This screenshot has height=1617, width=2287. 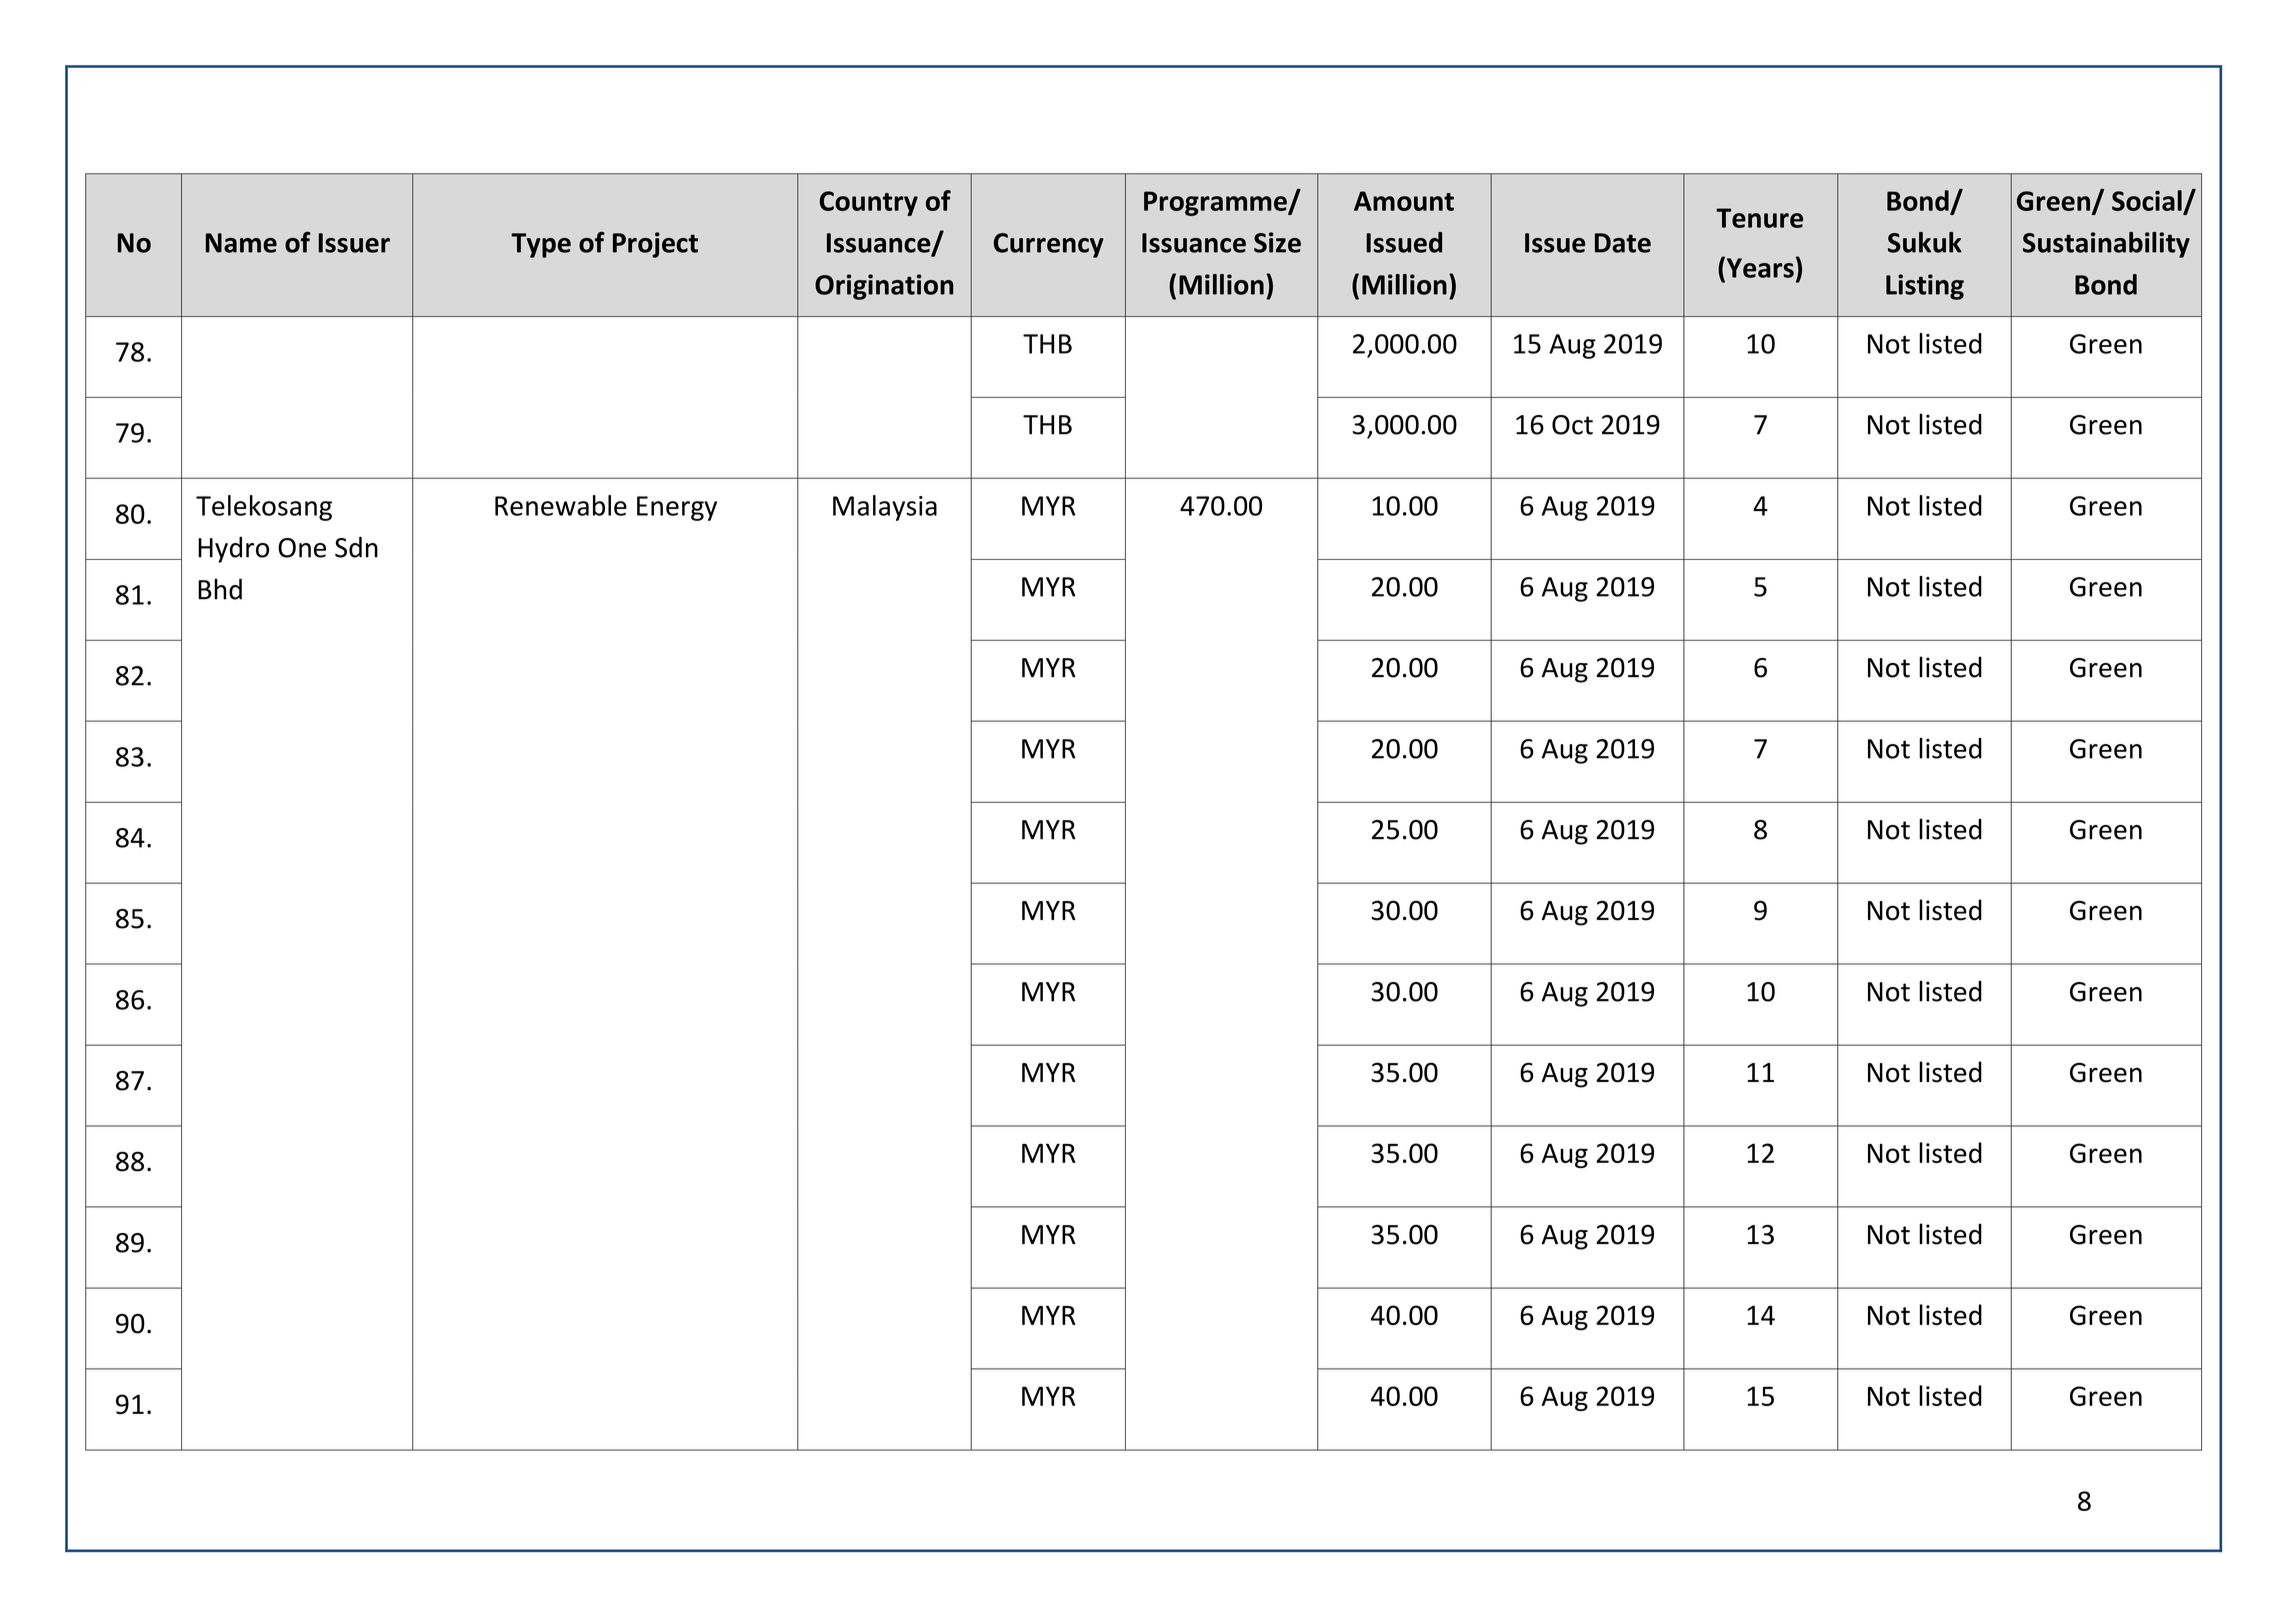 What do you see at coordinates (1759, 218) in the screenshot?
I see `Tenure` at bounding box center [1759, 218].
